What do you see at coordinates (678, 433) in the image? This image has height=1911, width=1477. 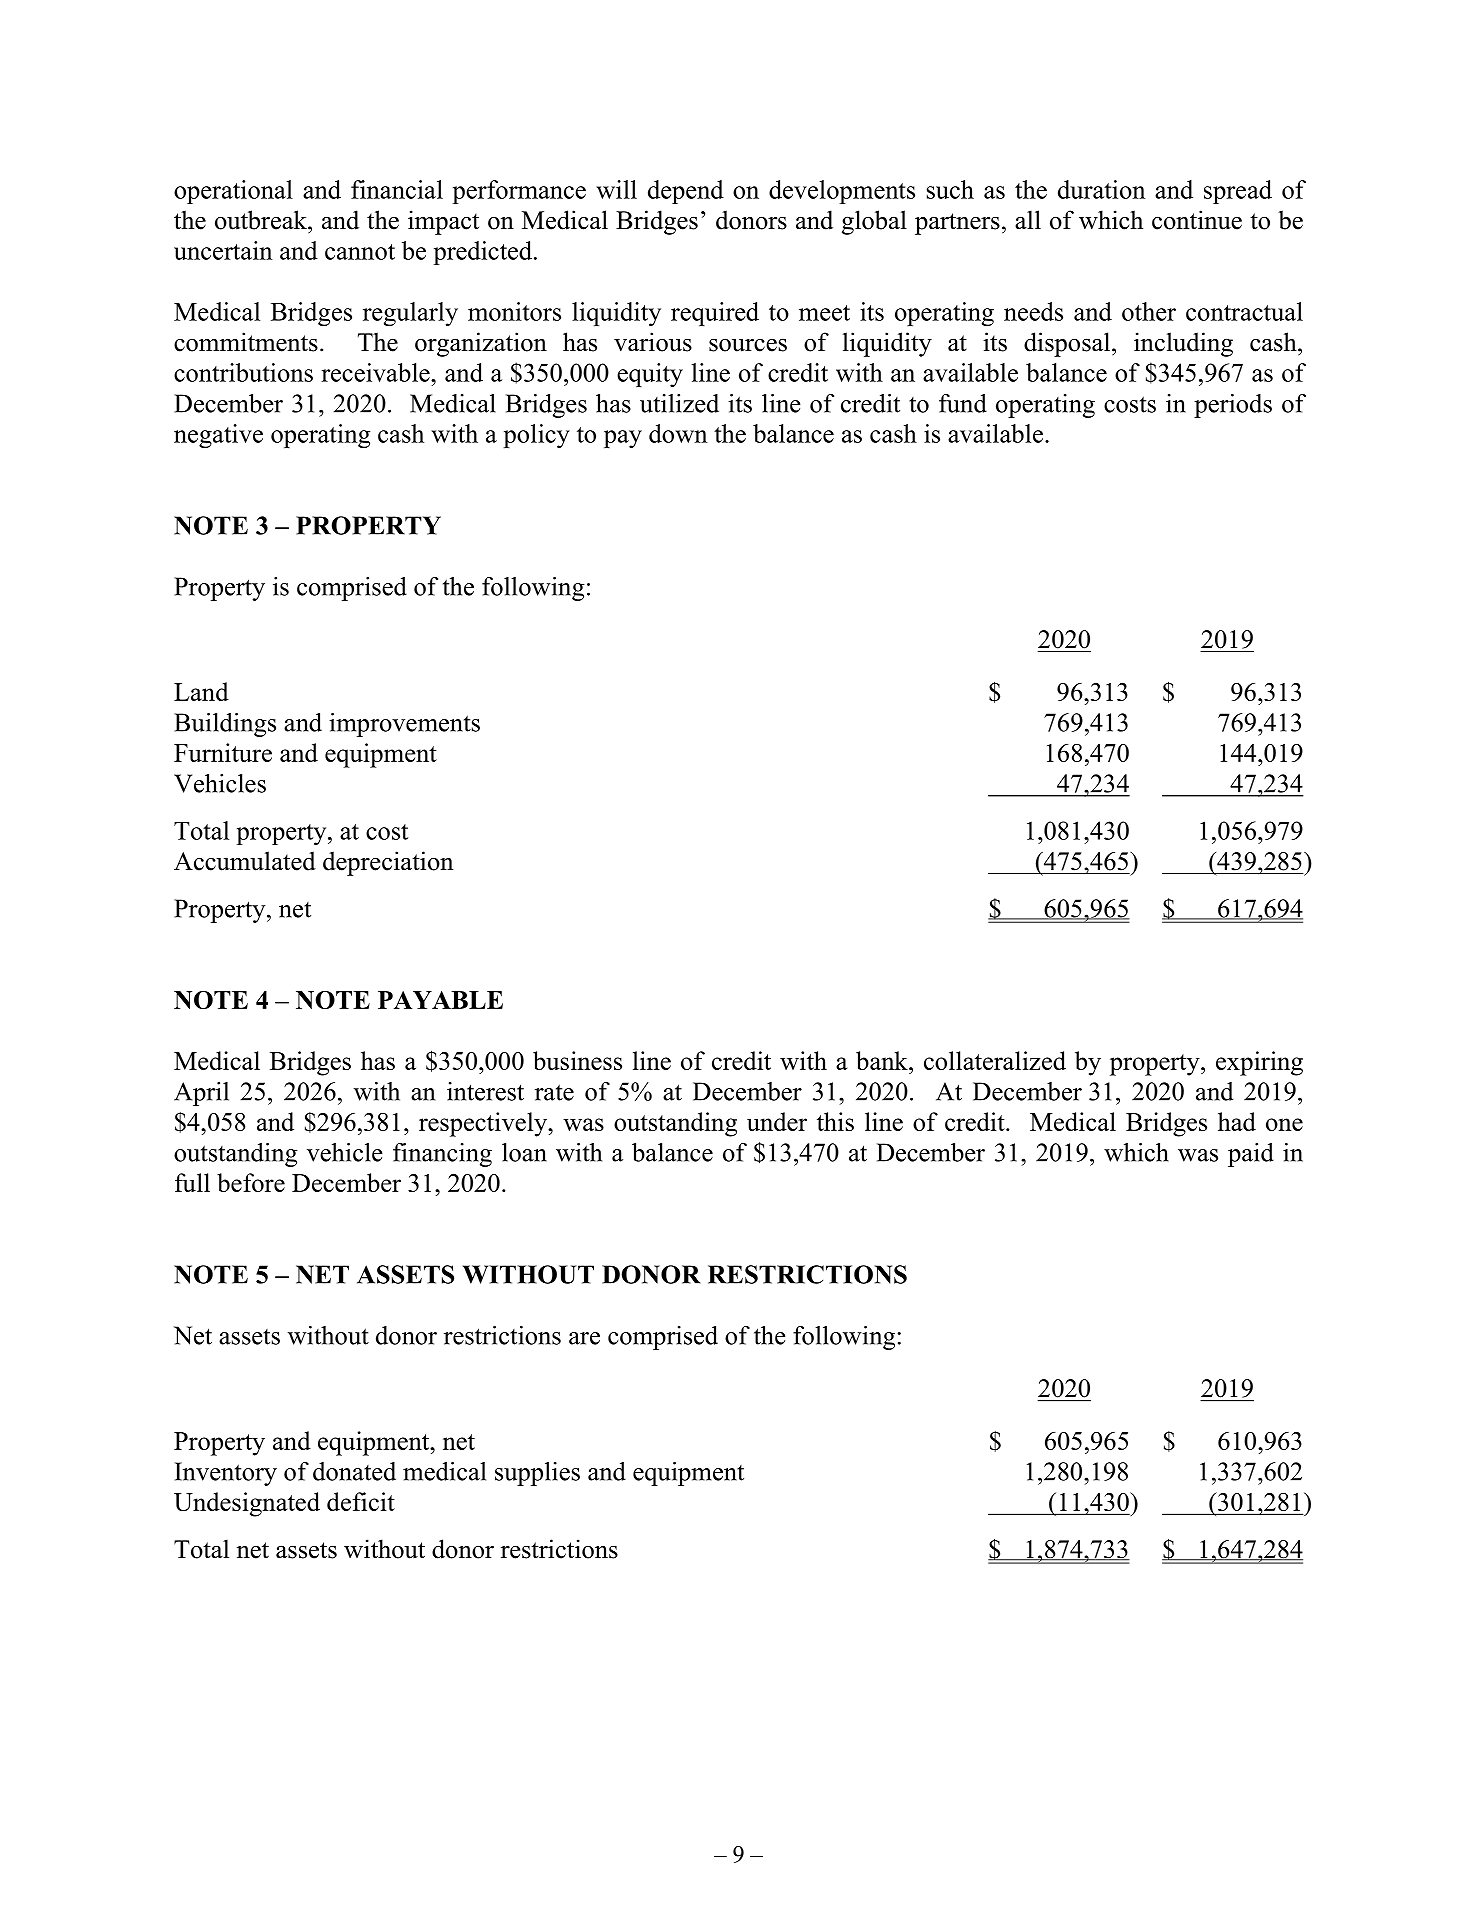 I see `down` at bounding box center [678, 433].
